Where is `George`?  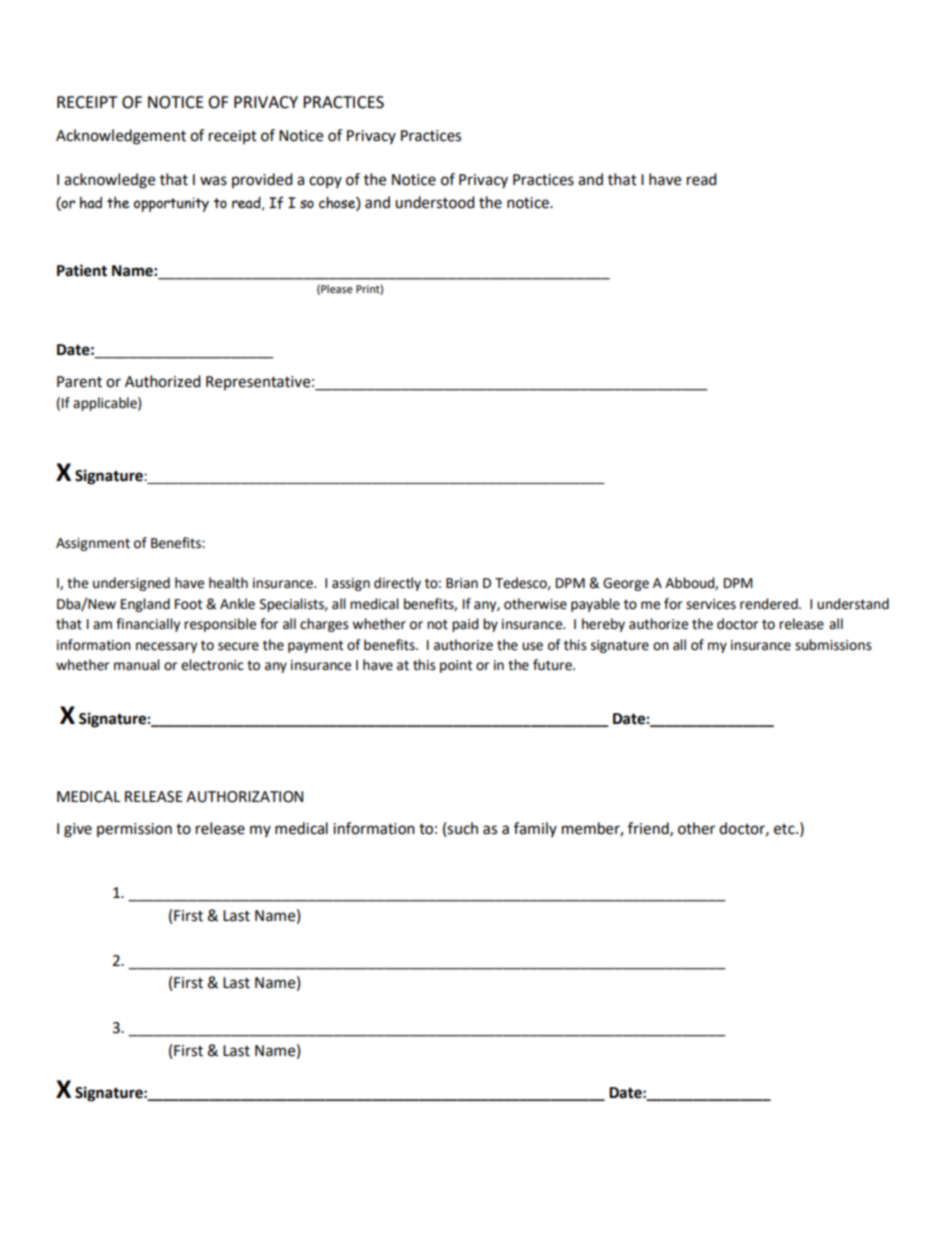 George is located at coordinates (626, 584).
